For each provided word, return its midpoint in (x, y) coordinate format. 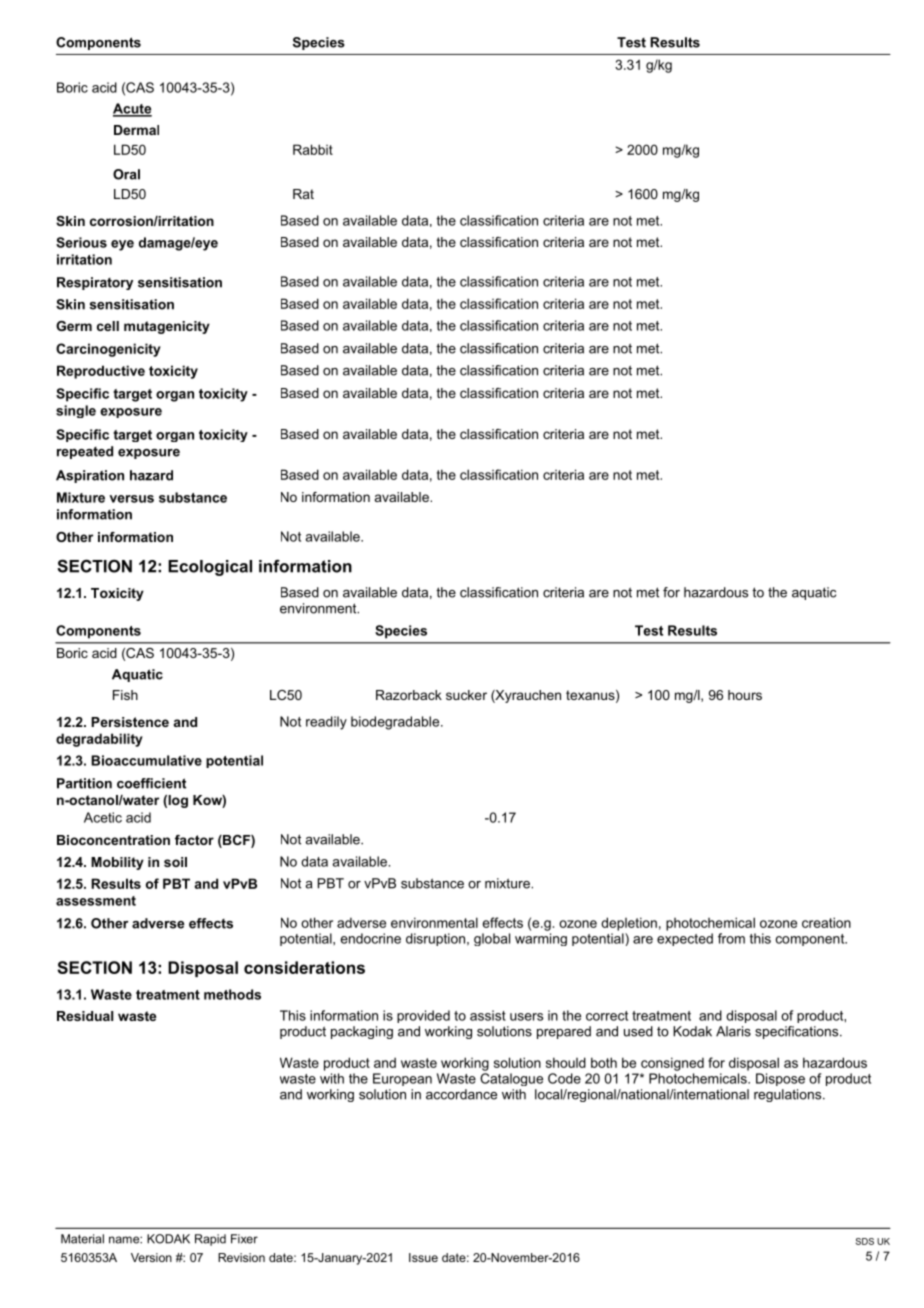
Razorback (409, 695)
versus (131, 499)
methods (232, 994)
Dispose (780, 1079)
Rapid (210, 1240)
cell (108, 326)
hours (745, 695)
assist (488, 1015)
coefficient (151, 783)
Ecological (210, 568)
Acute (132, 109)
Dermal (136, 130)
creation (826, 922)
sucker (466, 695)
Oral (126, 174)
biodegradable (396, 723)
